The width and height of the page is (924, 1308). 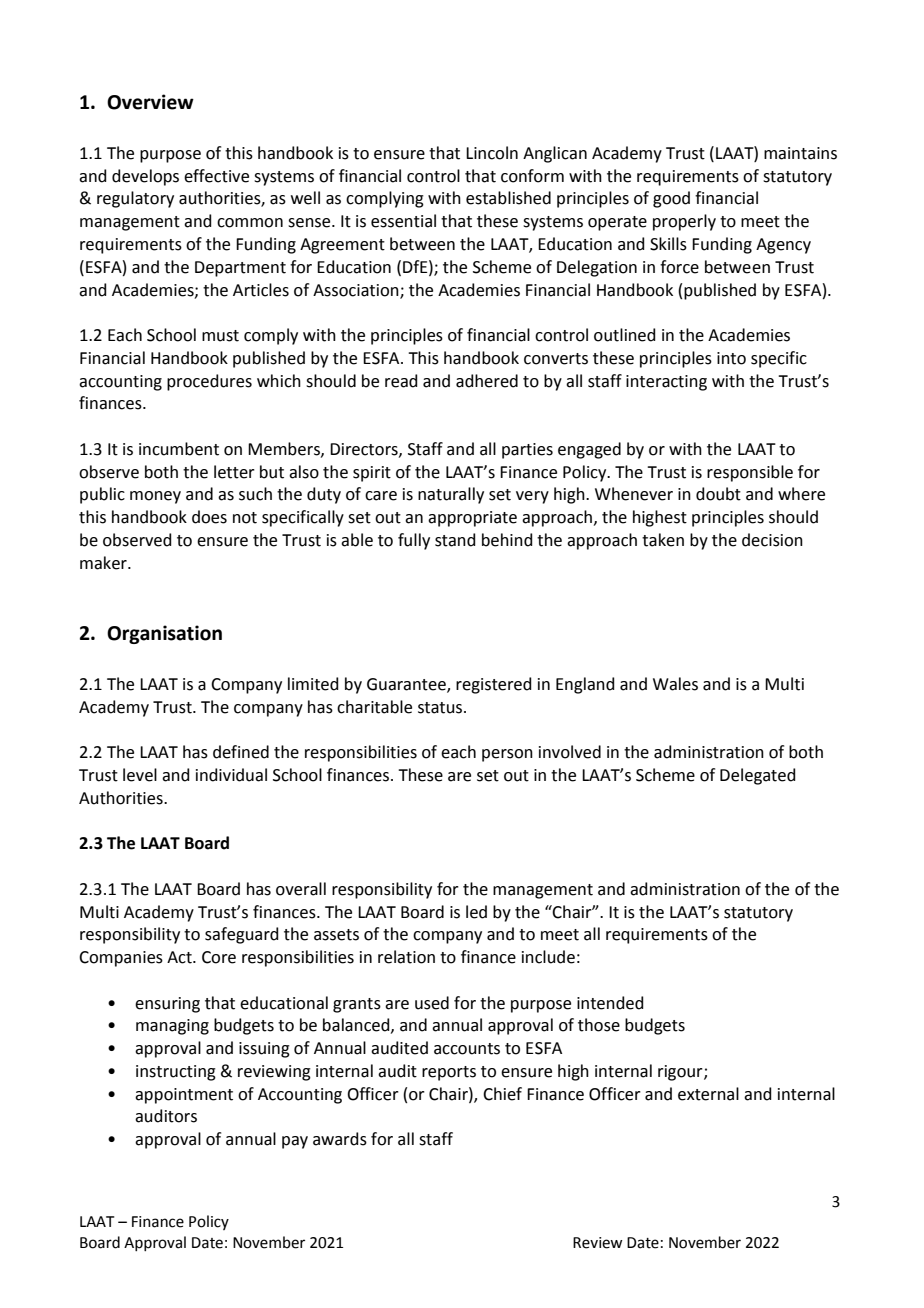 I want to click on Overview, so click(x=150, y=102).
